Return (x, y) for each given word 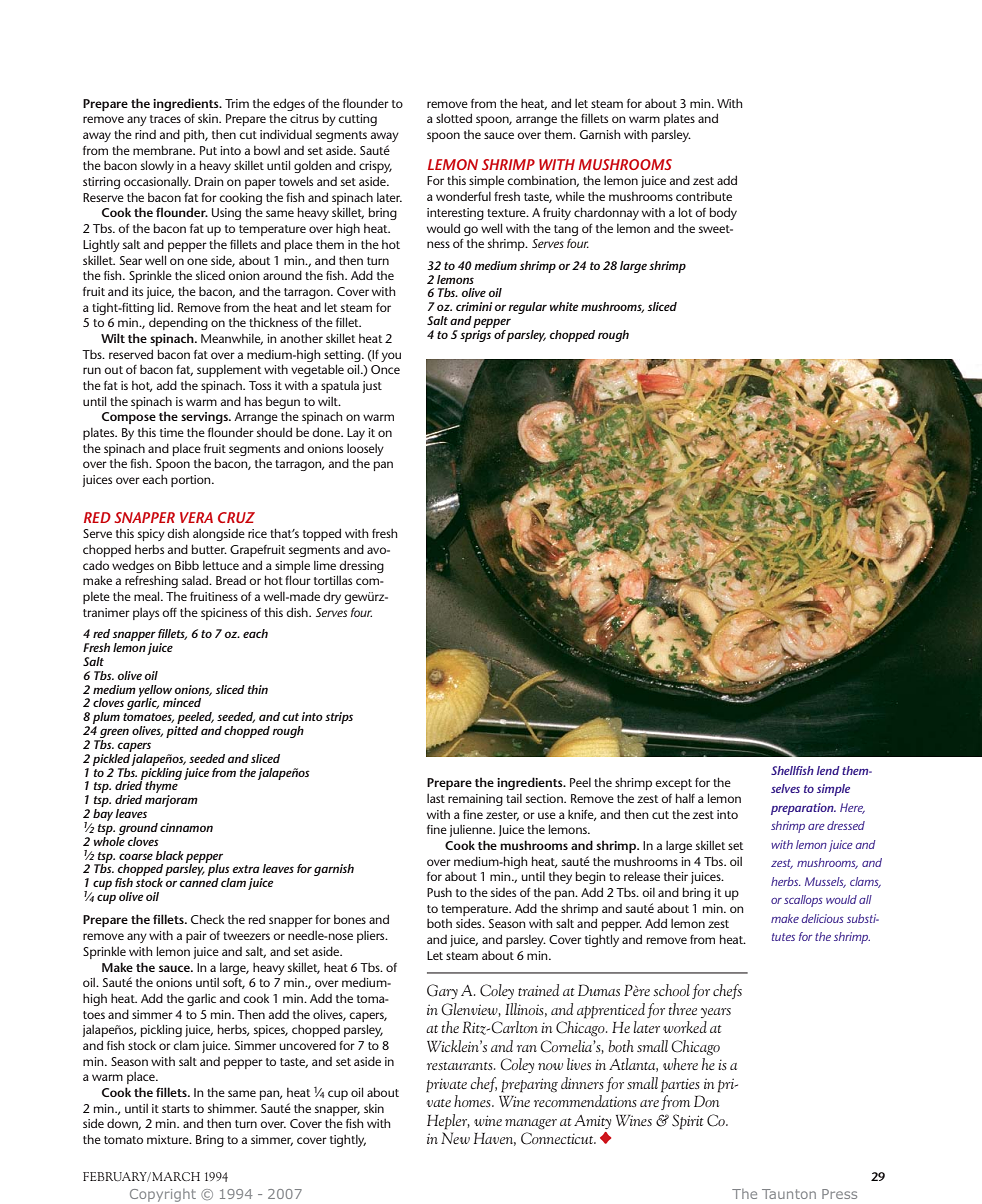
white (564, 306)
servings (205, 418)
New (455, 1138)
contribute (704, 196)
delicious (823, 918)
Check (207, 919)
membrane (164, 150)
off (169, 612)
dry (332, 597)
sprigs (475, 336)
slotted (454, 118)
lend (828, 770)
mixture (169, 1139)
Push (439, 892)
